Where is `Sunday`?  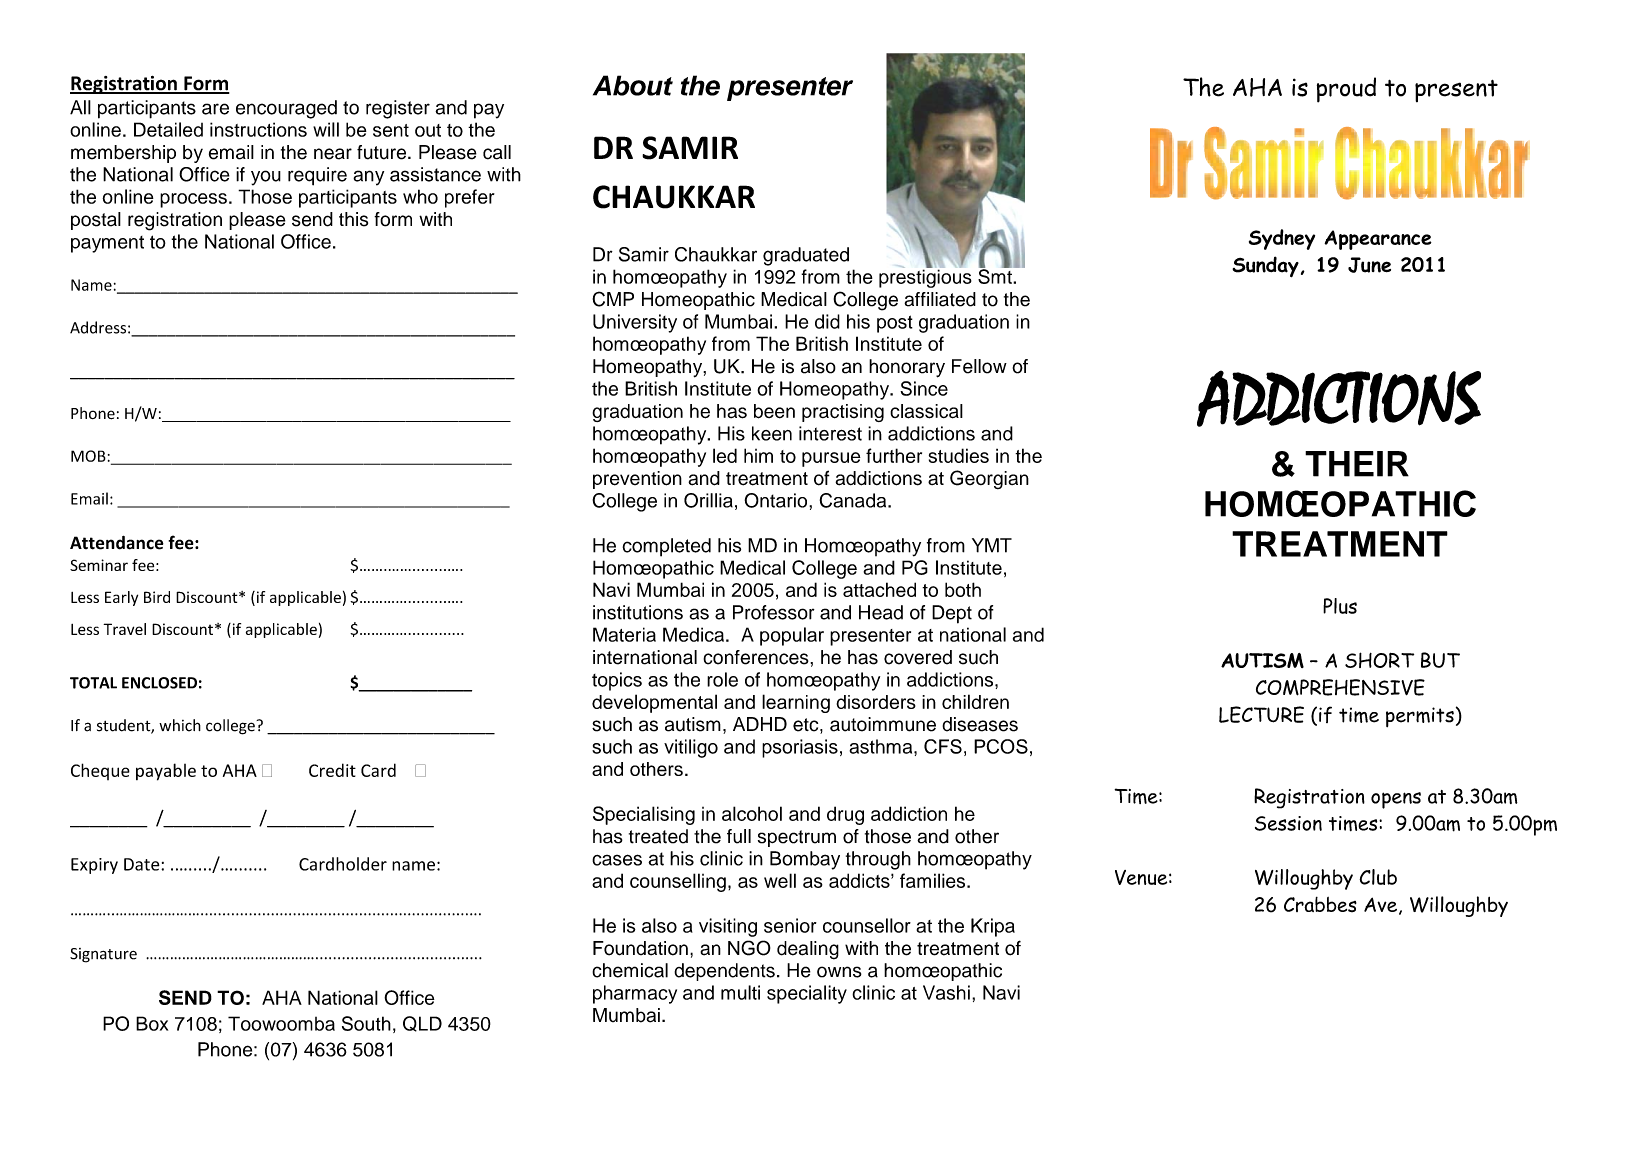 Sunday is located at coordinates (1265, 266).
